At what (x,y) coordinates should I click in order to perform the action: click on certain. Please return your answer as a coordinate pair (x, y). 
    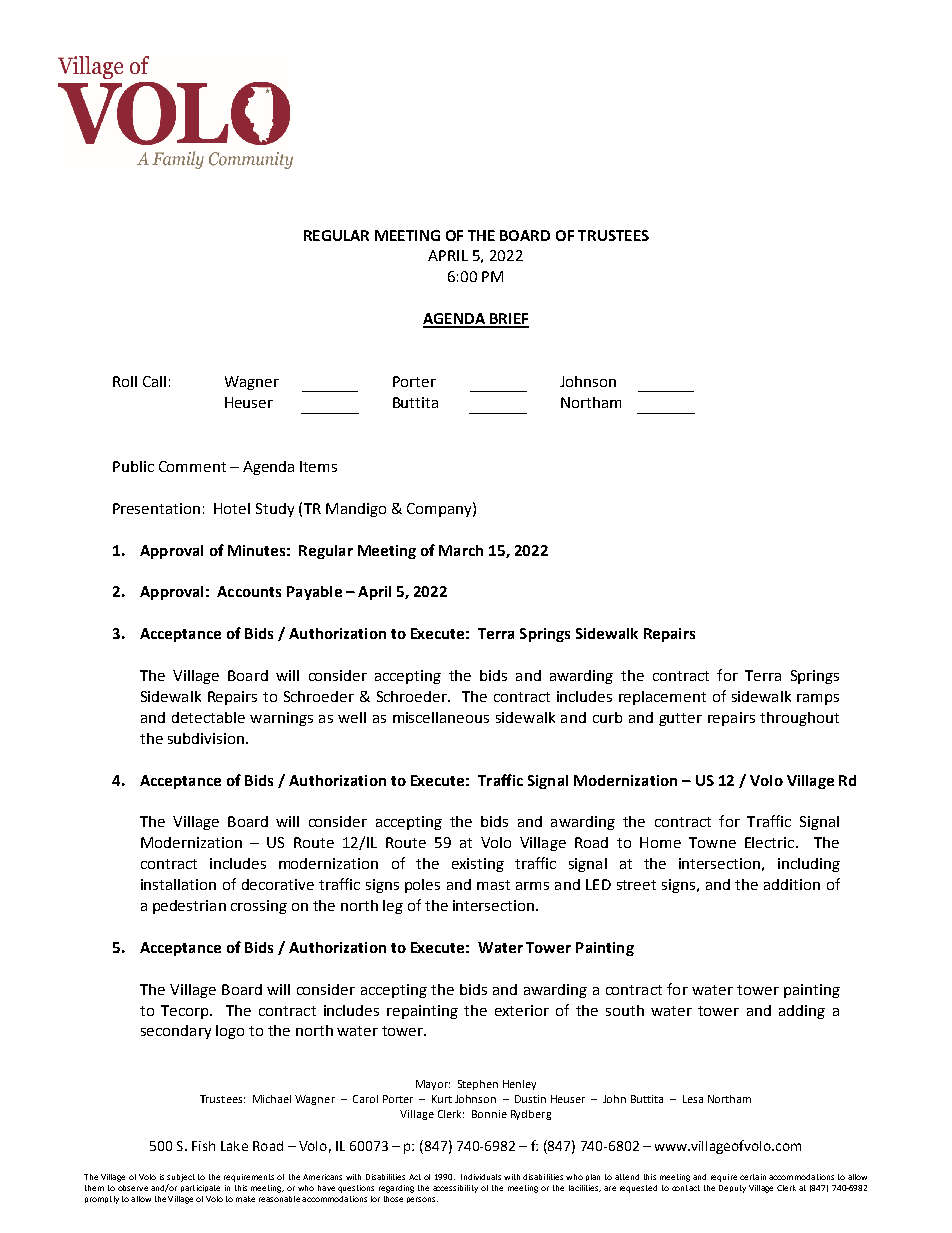
    Looking at the image, I should click on (753, 1177).
